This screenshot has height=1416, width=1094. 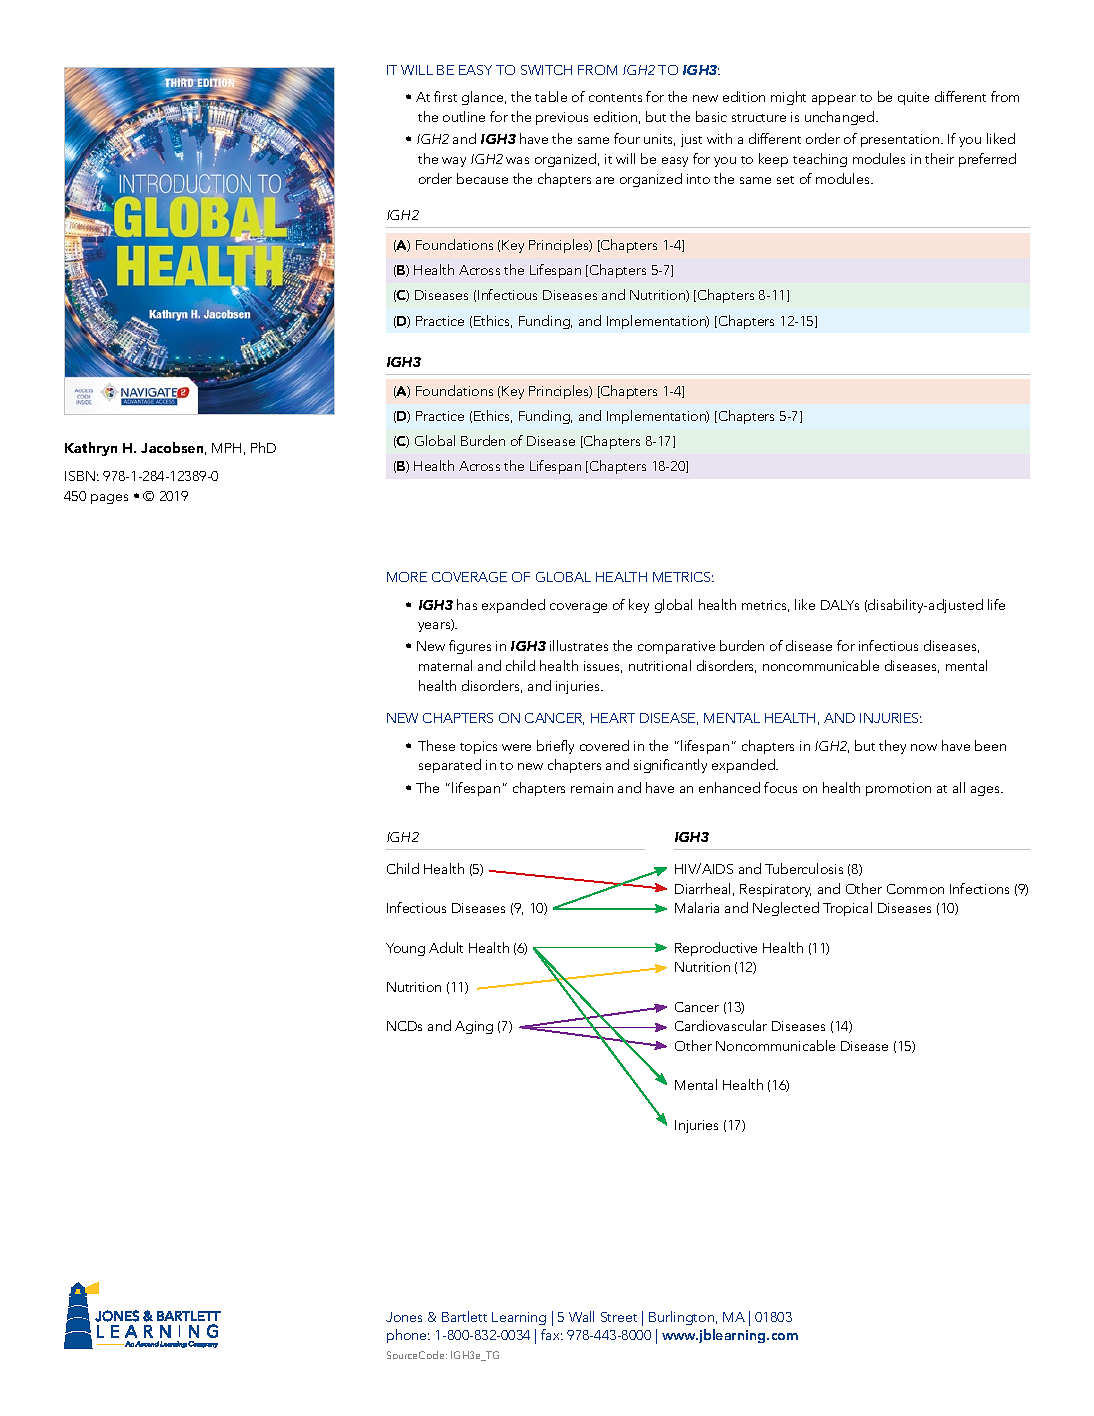 I want to click on quite, so click(x=913, y=98).
